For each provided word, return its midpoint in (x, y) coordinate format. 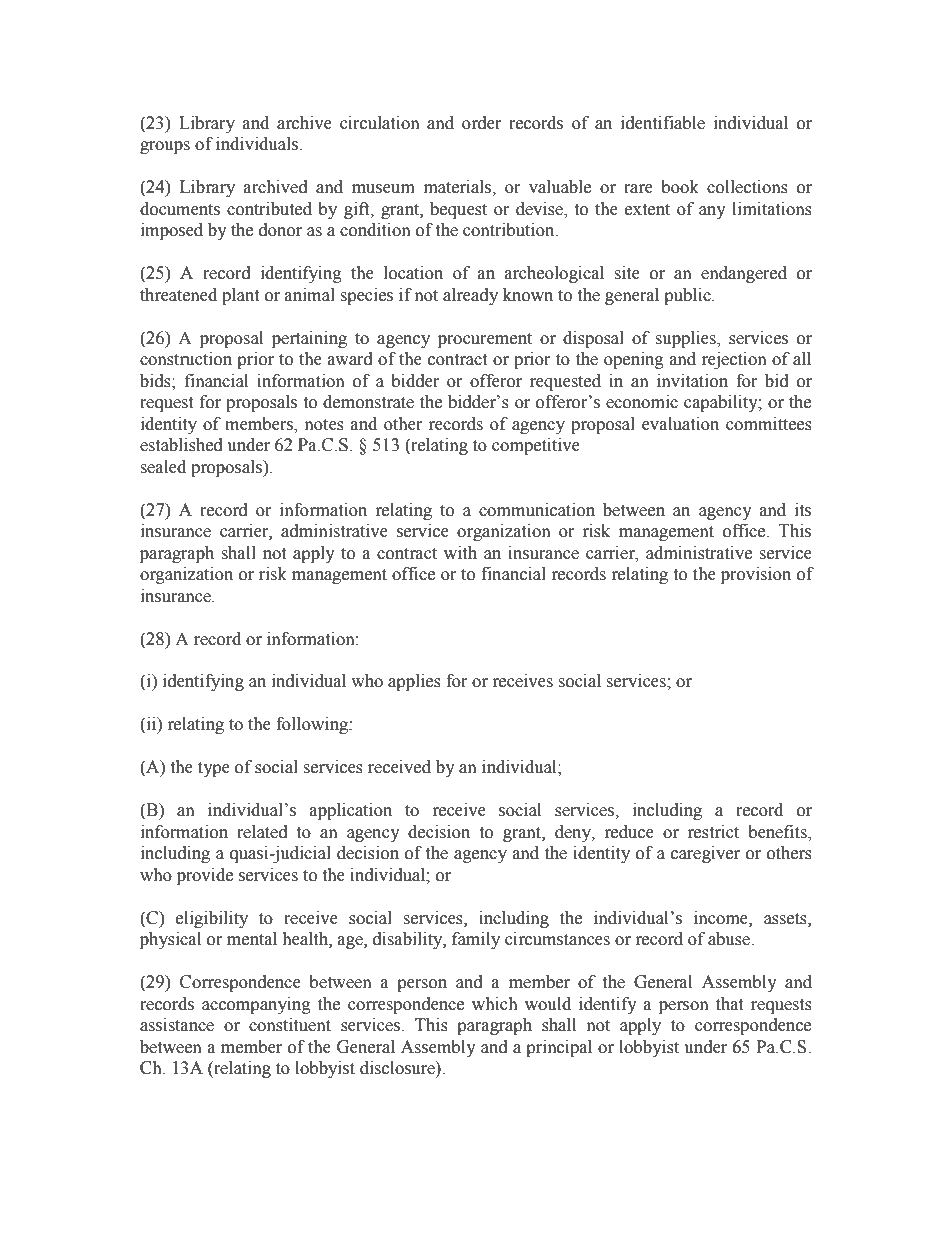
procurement (485, 340)
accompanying (256, 1005)
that (729, 1004)
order (481, 123)
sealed (163, 467)
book (680, 187)
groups (165, 147)
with (460, 553)
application (351, 811)
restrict (713, 832)
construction (186, 359)
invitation (692, 381)
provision (756, 575)
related (262, 832)
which (495, 1004)
